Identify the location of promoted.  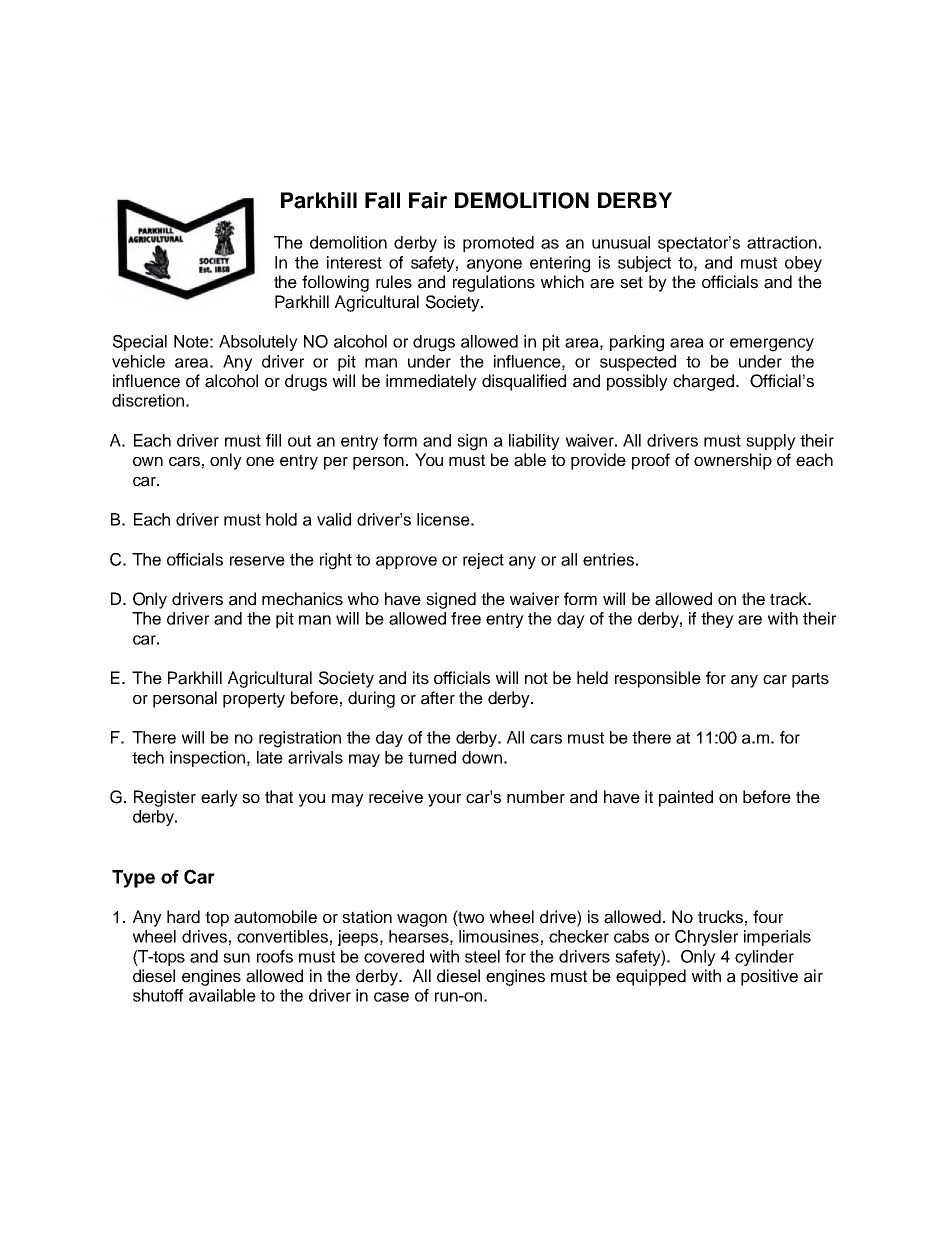
(498, 244).
